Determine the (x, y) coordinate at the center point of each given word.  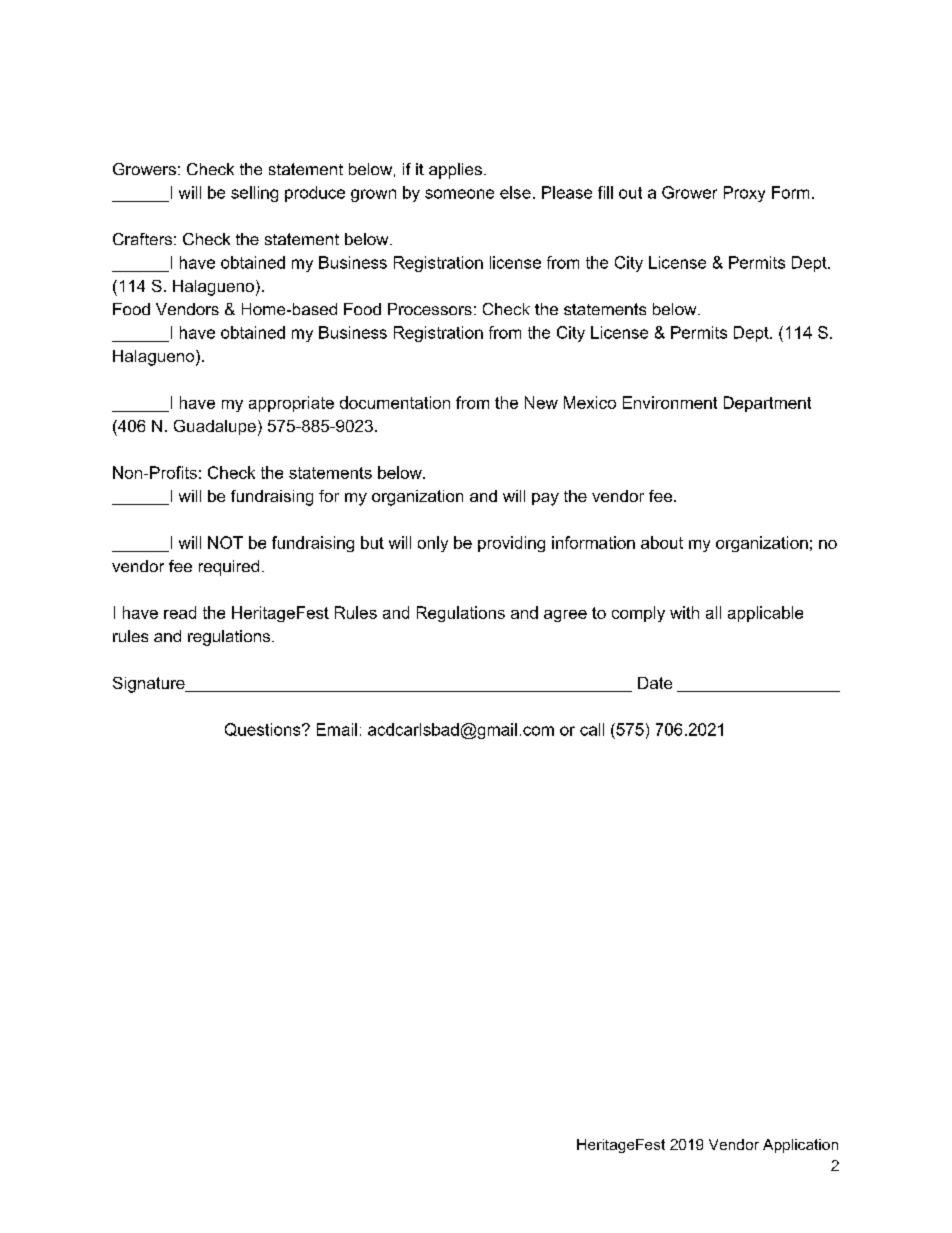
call (592, 729)
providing (511, 544)
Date (655, 683)
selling (254, 194)
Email (337, 729)
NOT (225, 542)
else (515, 192)
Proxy (744, 194)
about (662, 542)
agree (565, 616)
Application (800, 1146)
